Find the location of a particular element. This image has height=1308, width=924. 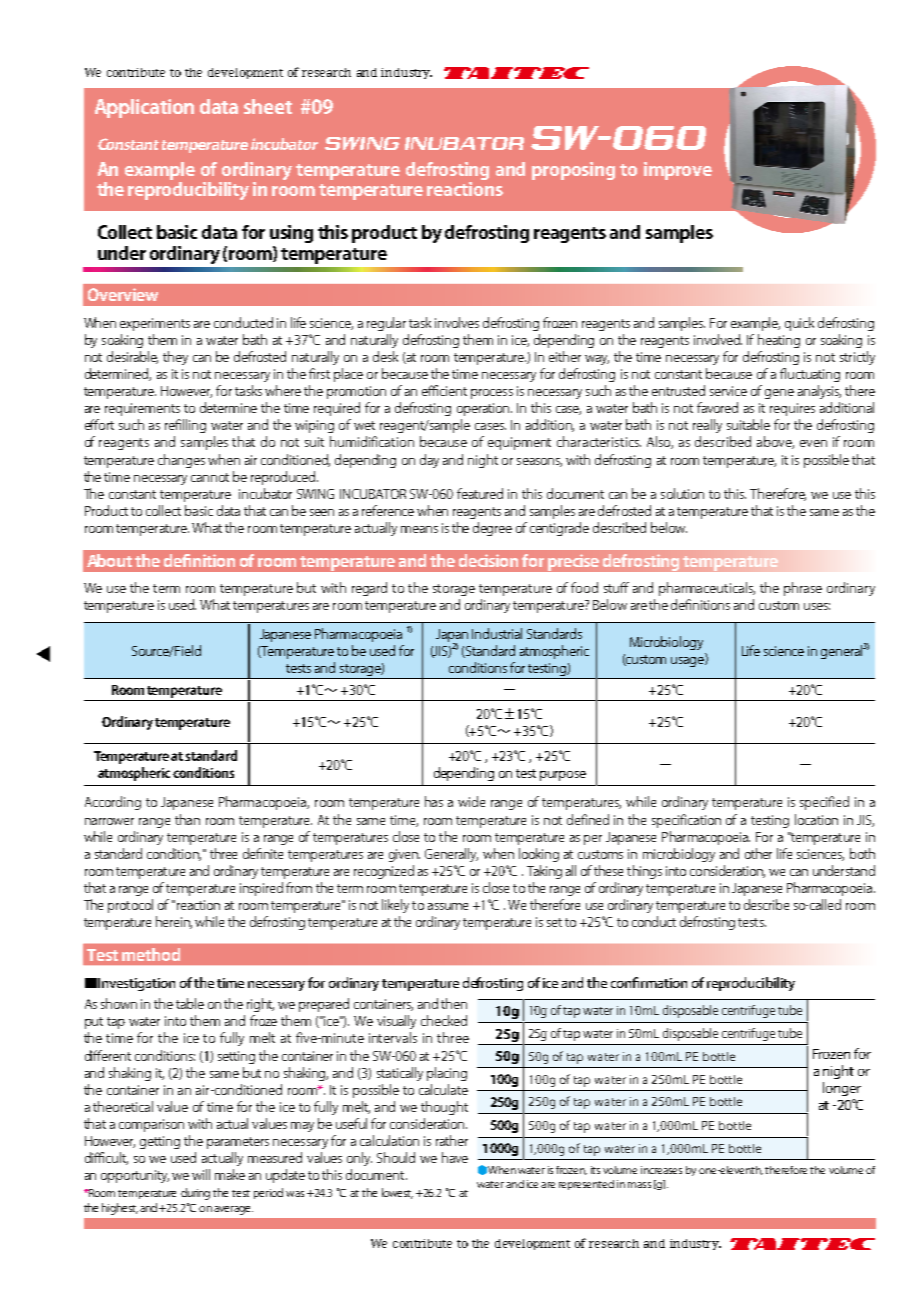

than is located at coordinates (187, 819).
